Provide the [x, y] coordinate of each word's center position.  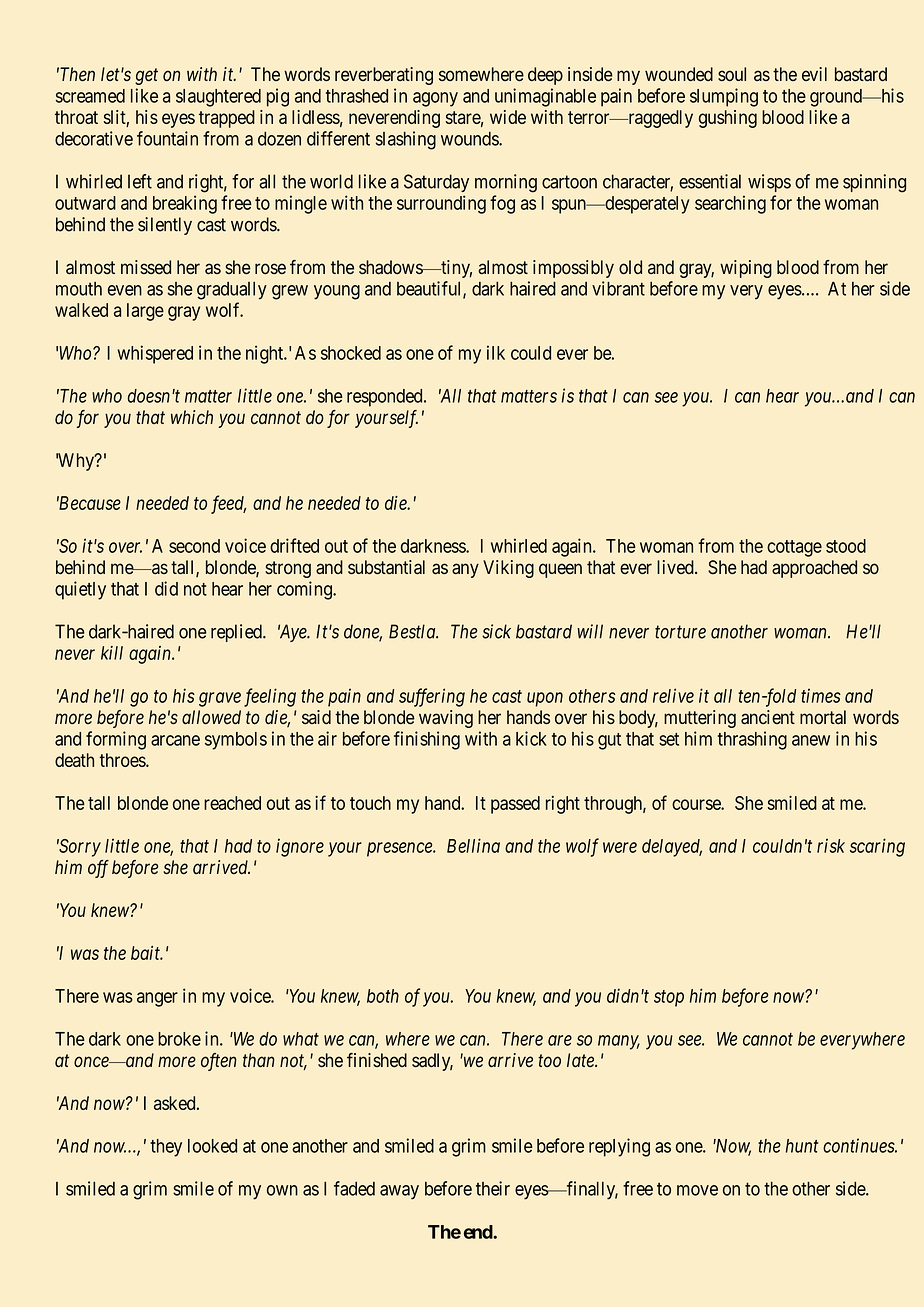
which [192, 417]
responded [386, 398]
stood [846, 546]
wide [508, 117]
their [493, 1188]
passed [515, 805]
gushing [728, 119]
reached [232, 803]
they [166, 1148]
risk [831, 845]
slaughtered [218, 98]
